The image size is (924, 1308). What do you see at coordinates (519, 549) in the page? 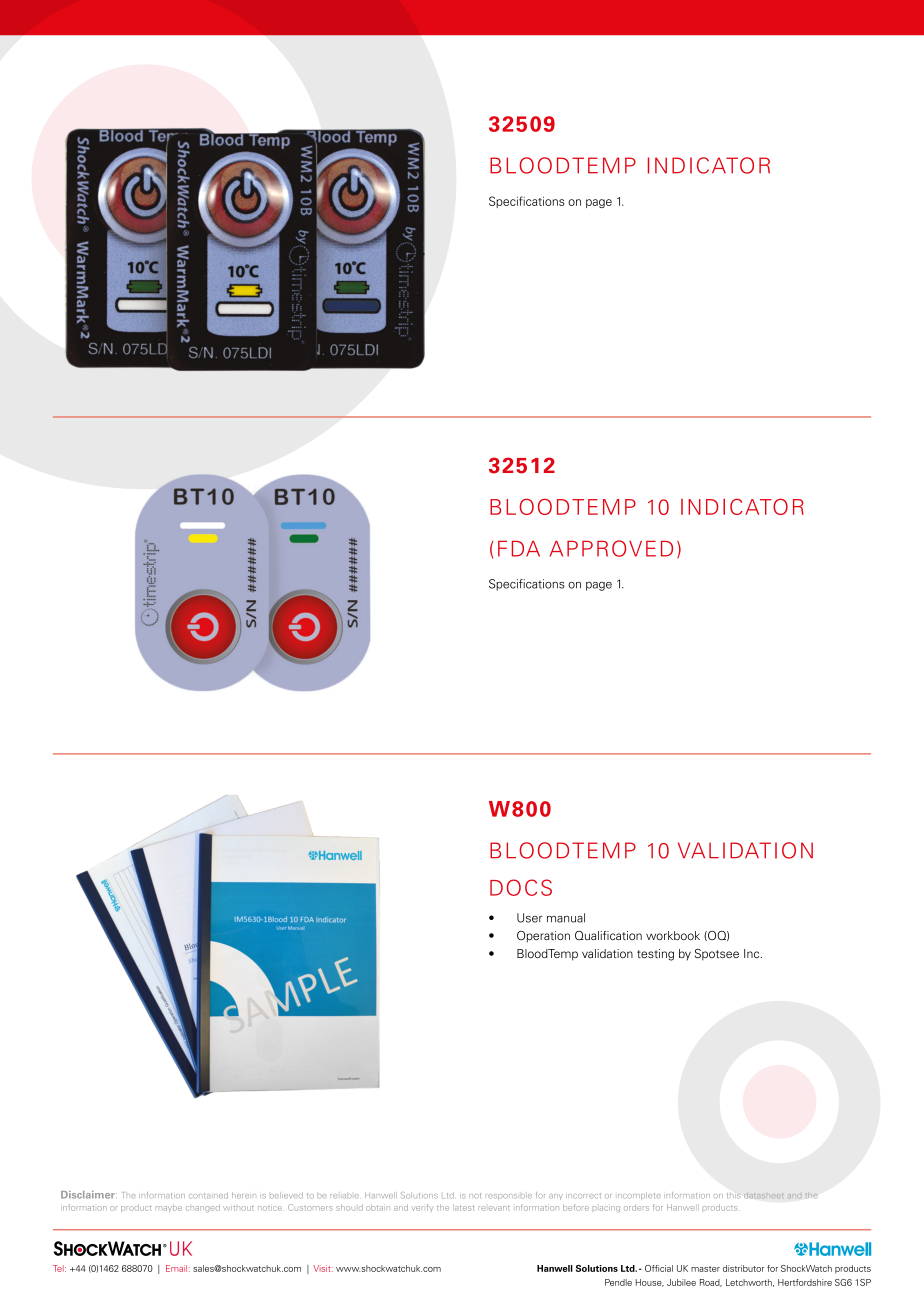
I see `FDA` at bounding box center [519, 549].
